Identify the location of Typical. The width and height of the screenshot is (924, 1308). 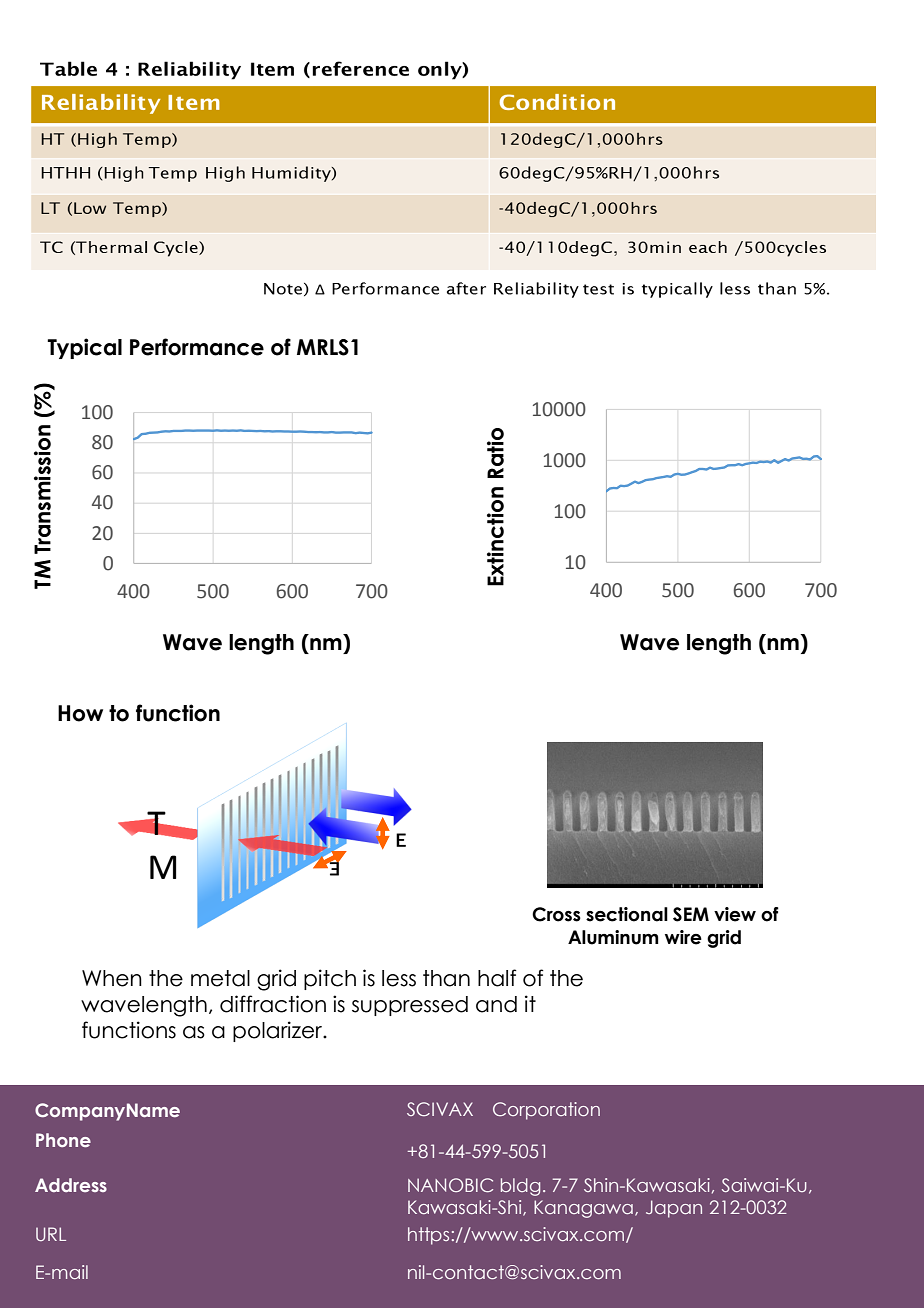
(84, 348).
